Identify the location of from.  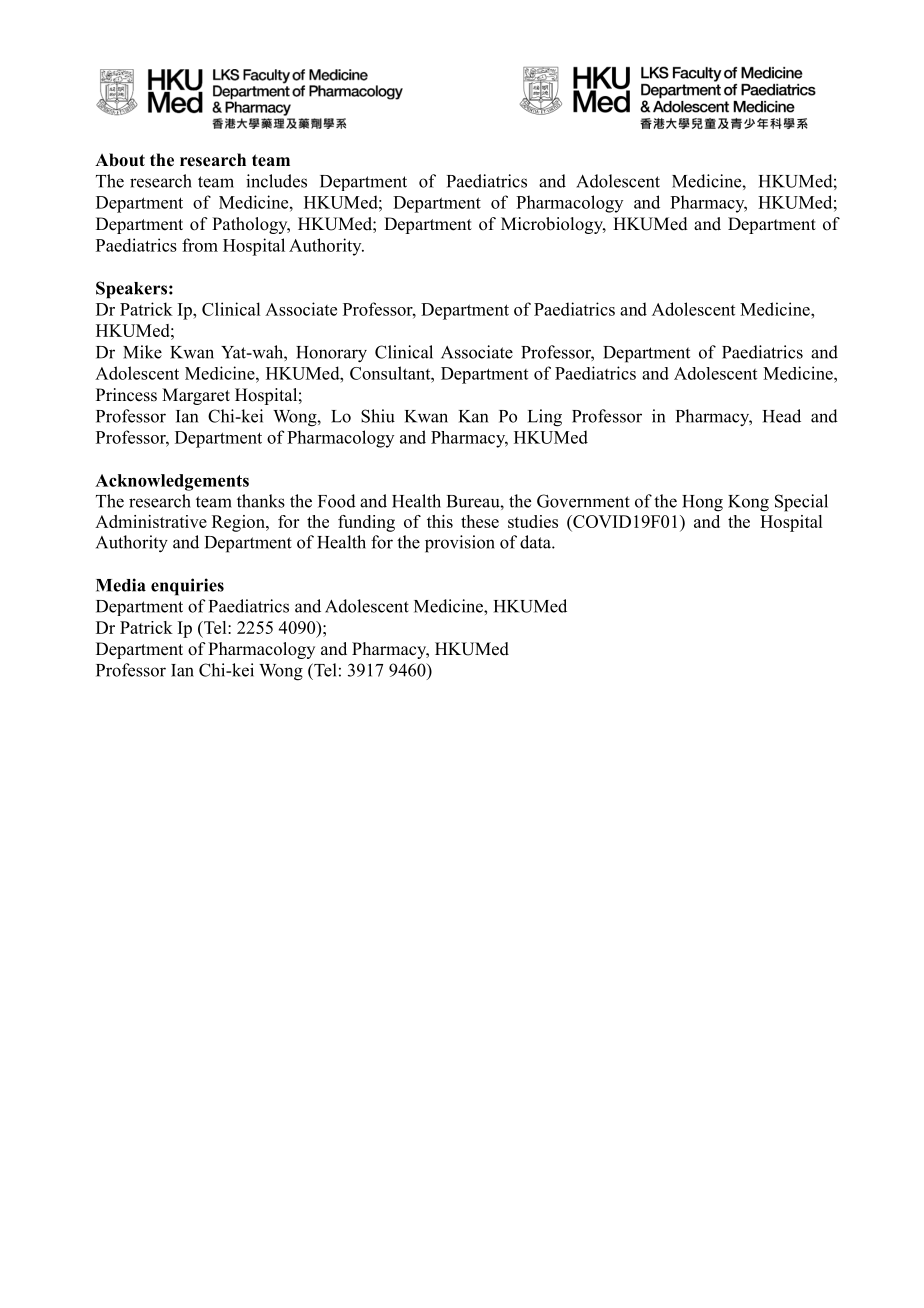
(200, 245).
